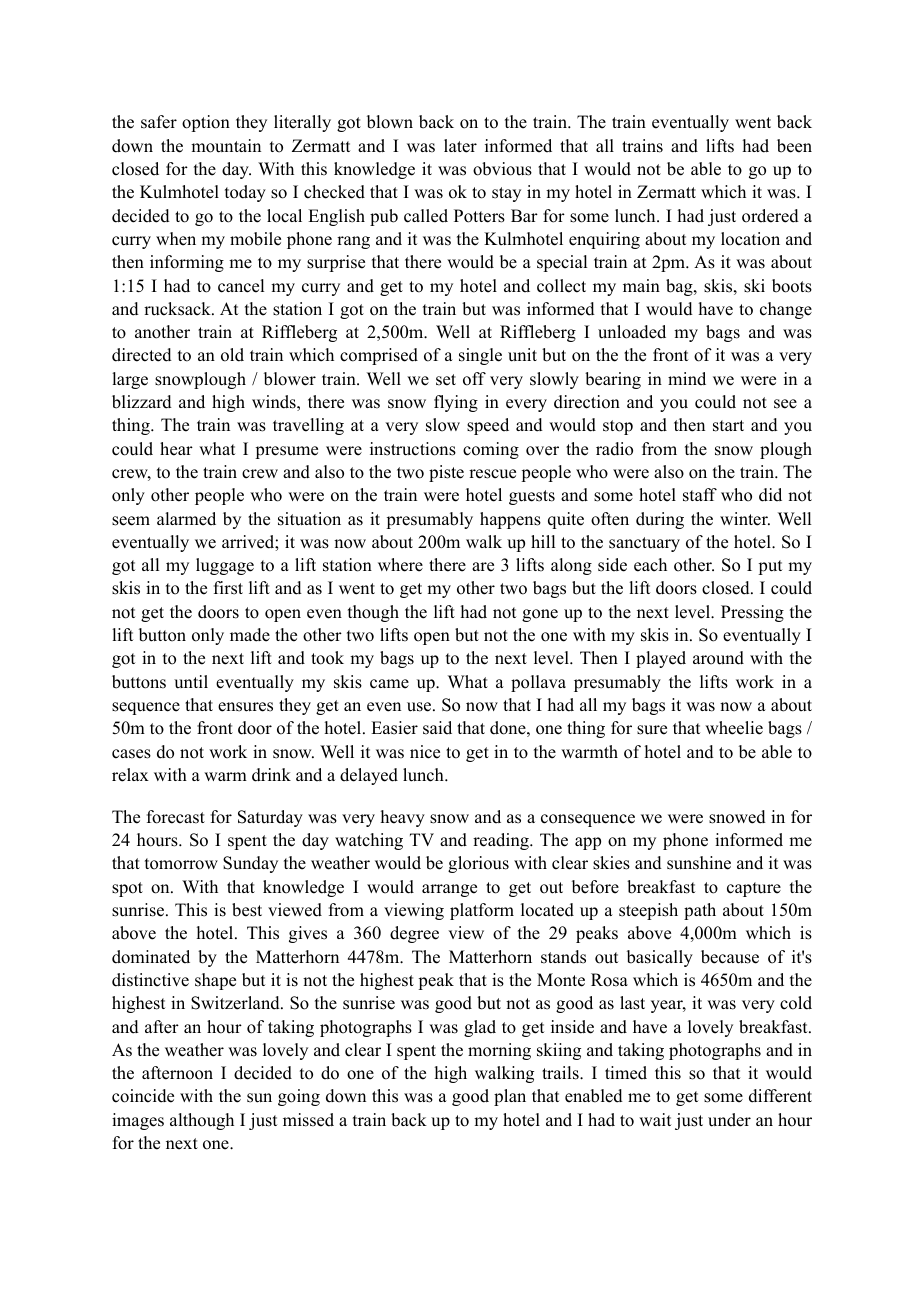  What do you see at coordinates (181, 864) in the page?
I see `tomorrow` at bounding box center [181, 864].
